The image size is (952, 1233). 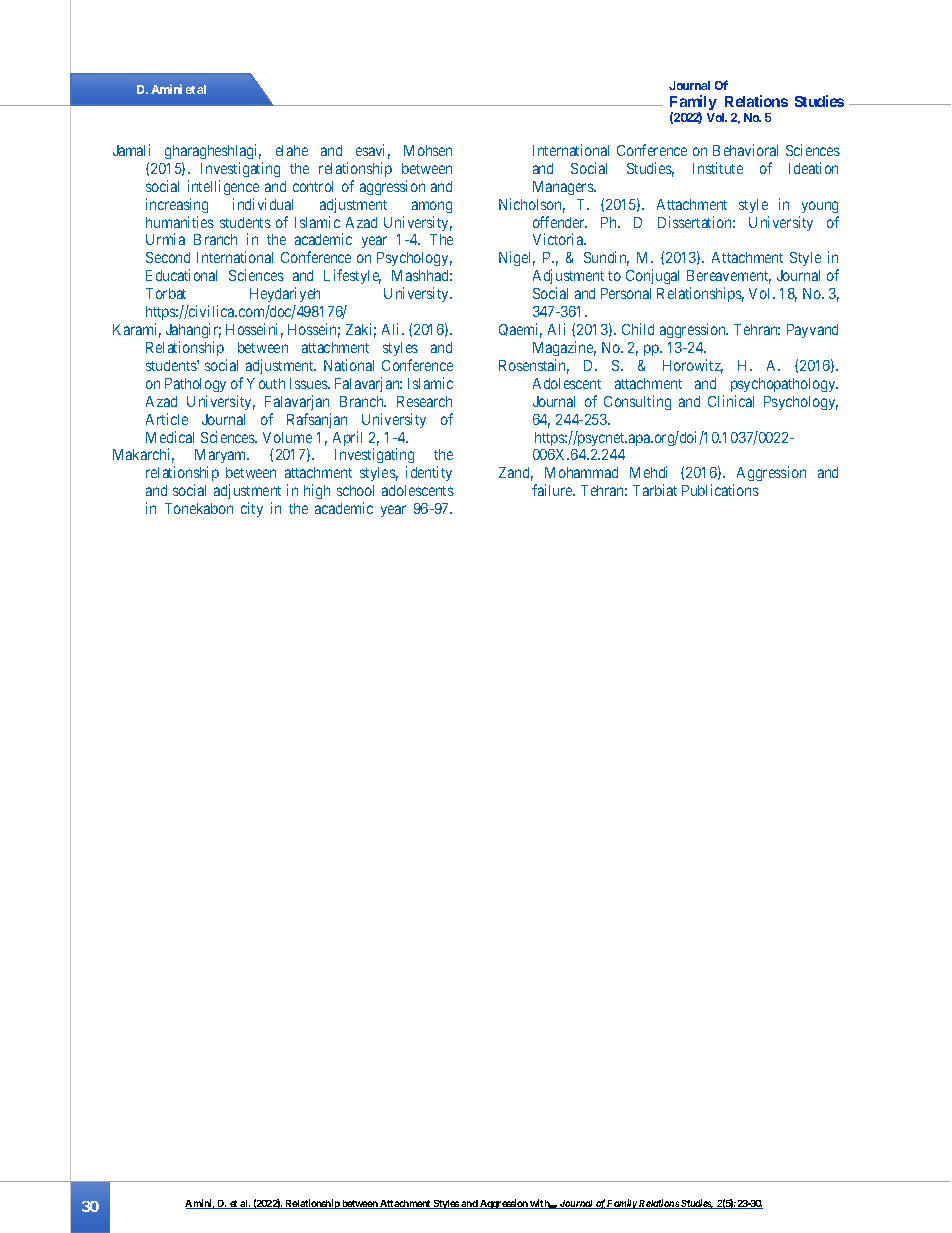 I want to click on Publications, so click(x=720, y=490).
